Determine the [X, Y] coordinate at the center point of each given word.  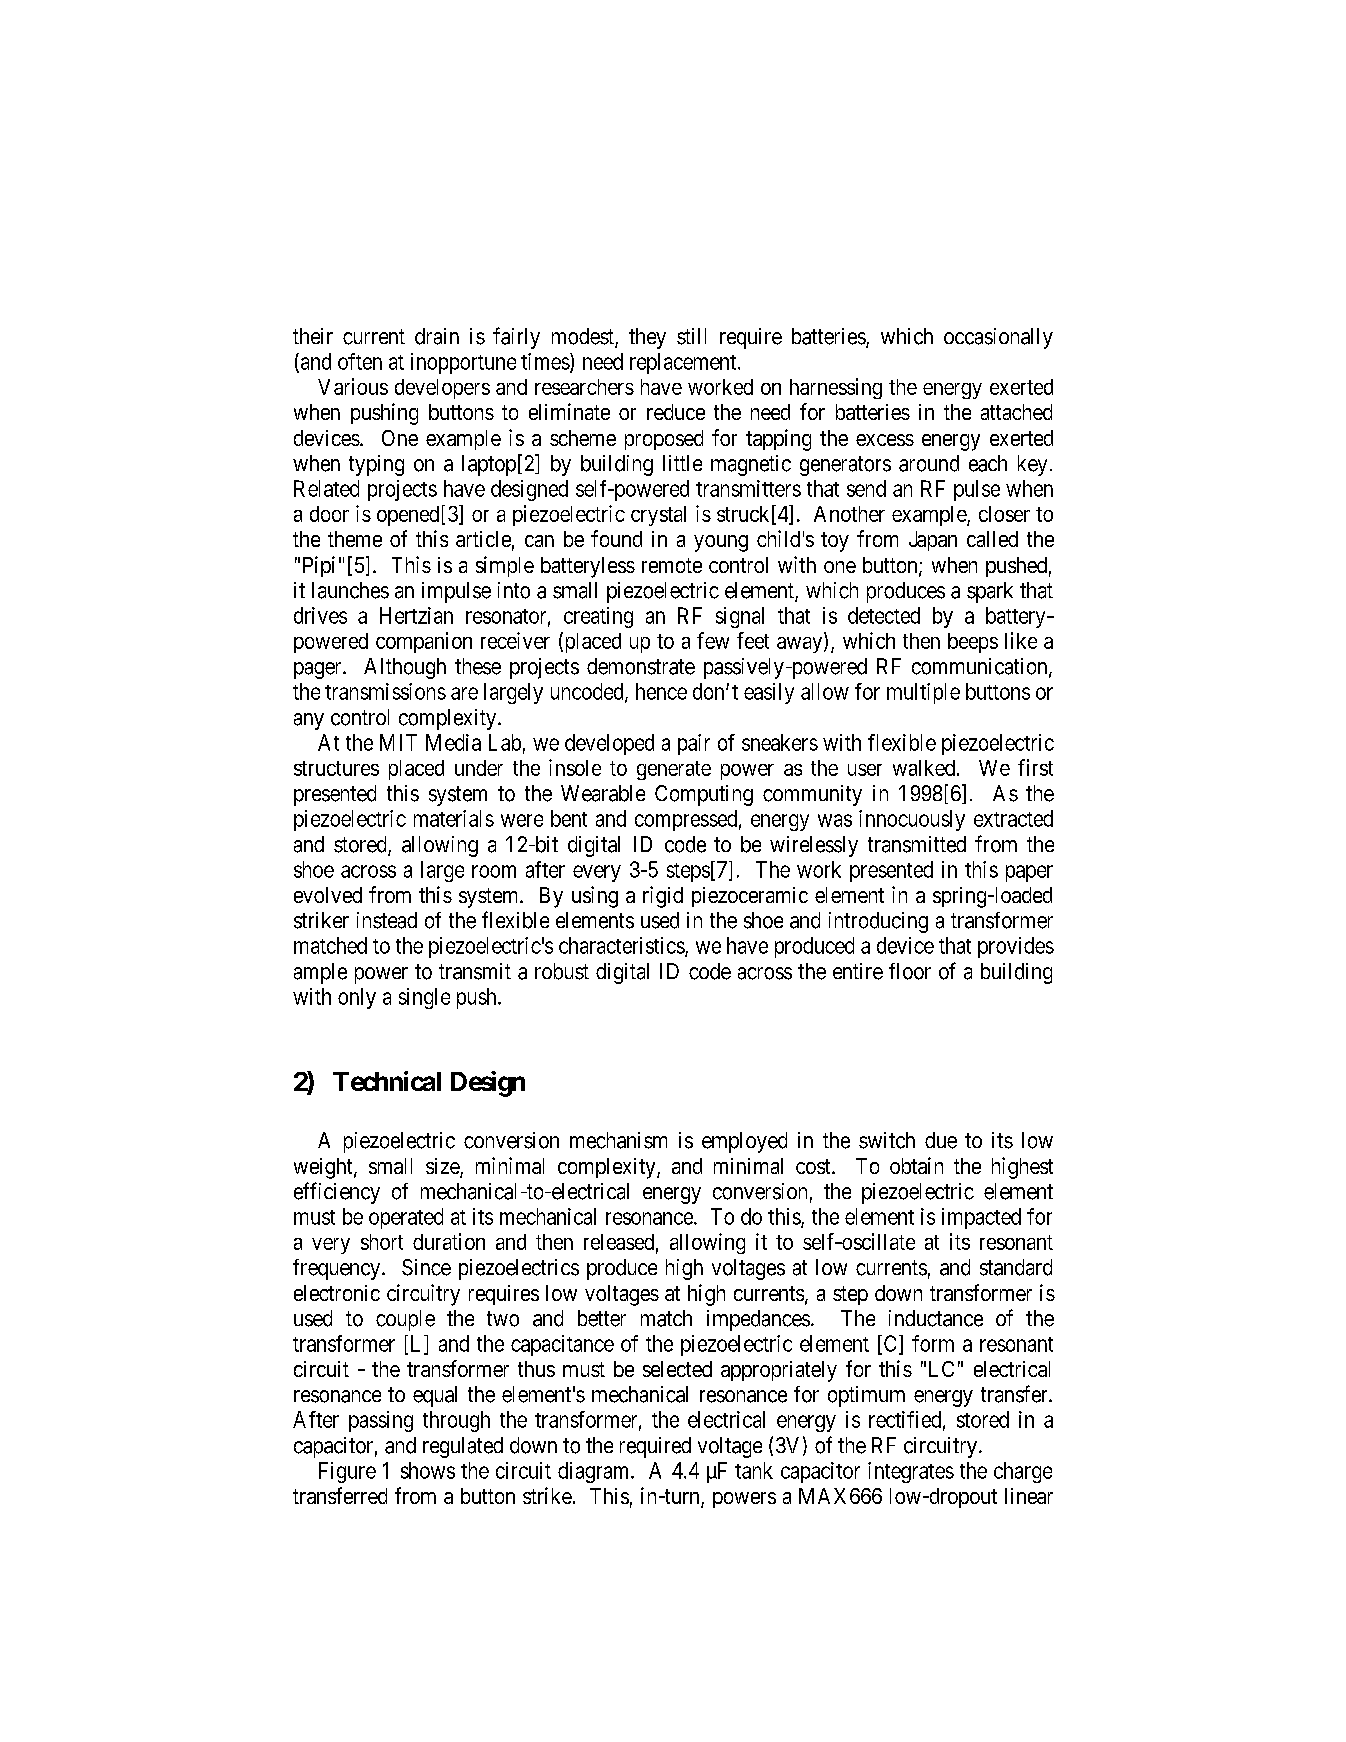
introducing [878, 922]
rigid [663, 897]
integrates [911, 1472]
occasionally [998, 338]
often [360, 361]
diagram [595, 1472]
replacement [684, 363]
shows [428, 1470]
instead [387, 920]
